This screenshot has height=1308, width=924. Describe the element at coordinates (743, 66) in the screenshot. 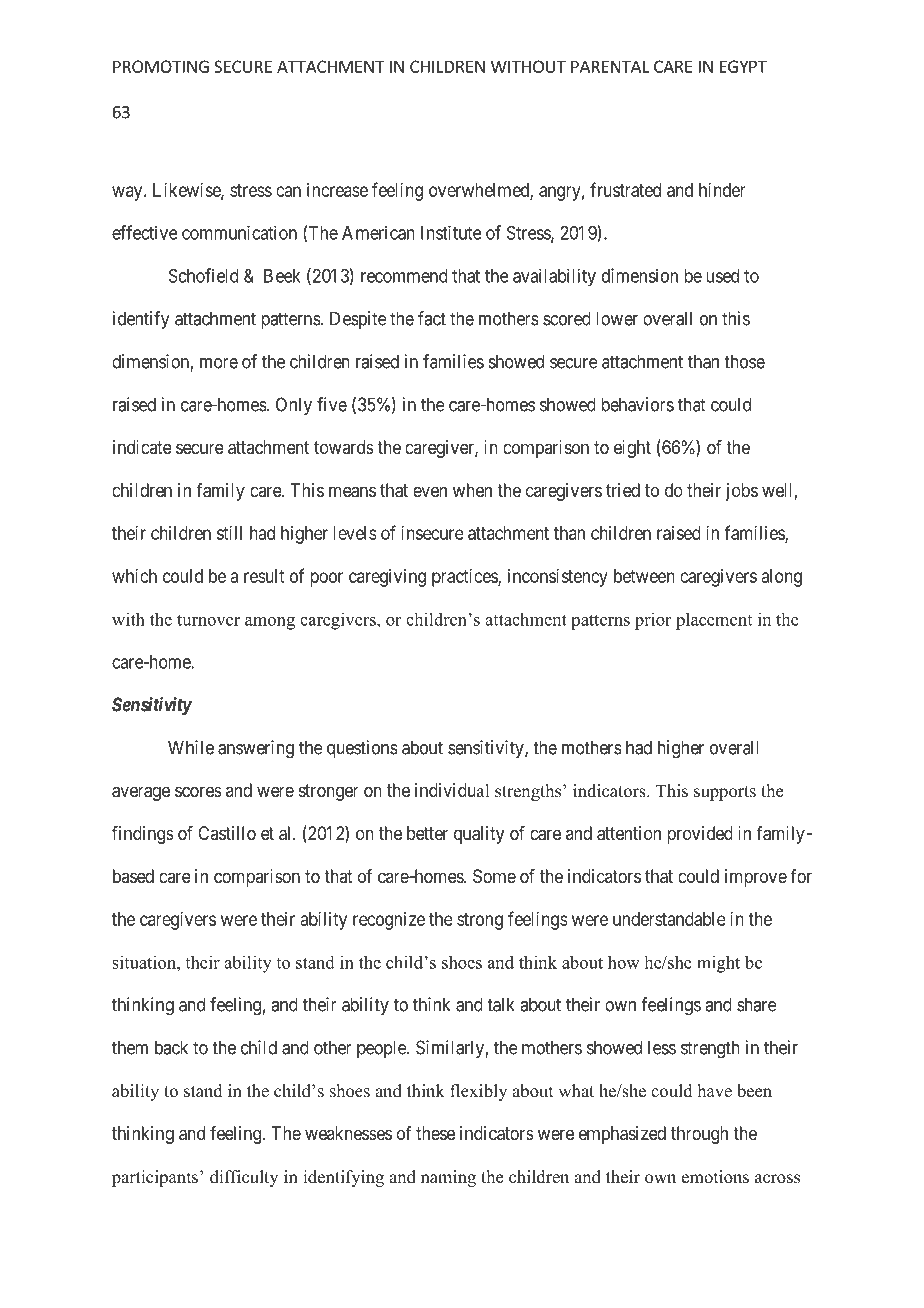

I see `EGYPT` at that location.
